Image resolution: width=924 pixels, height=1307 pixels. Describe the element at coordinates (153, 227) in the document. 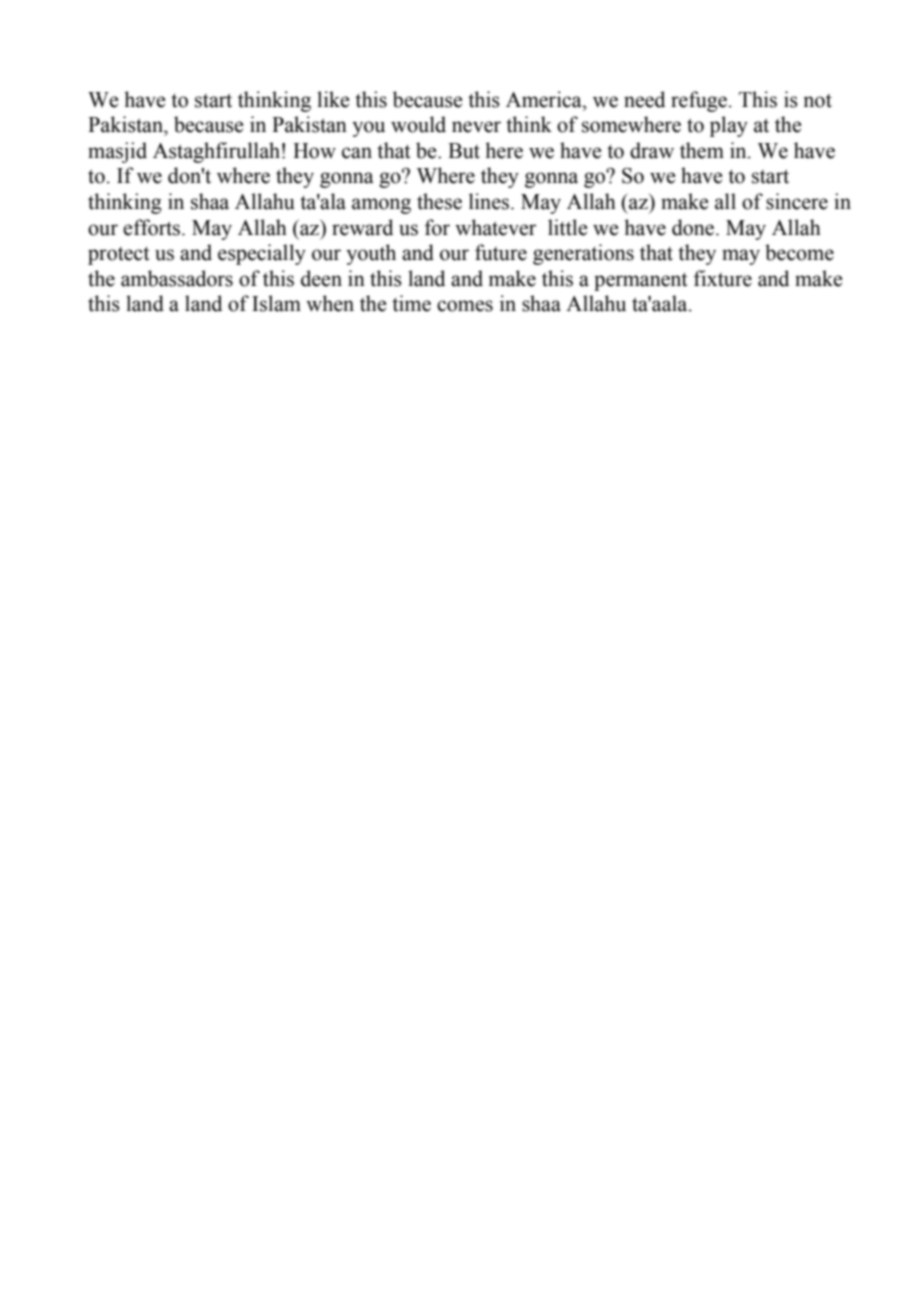

I see `efforts` at that location.
